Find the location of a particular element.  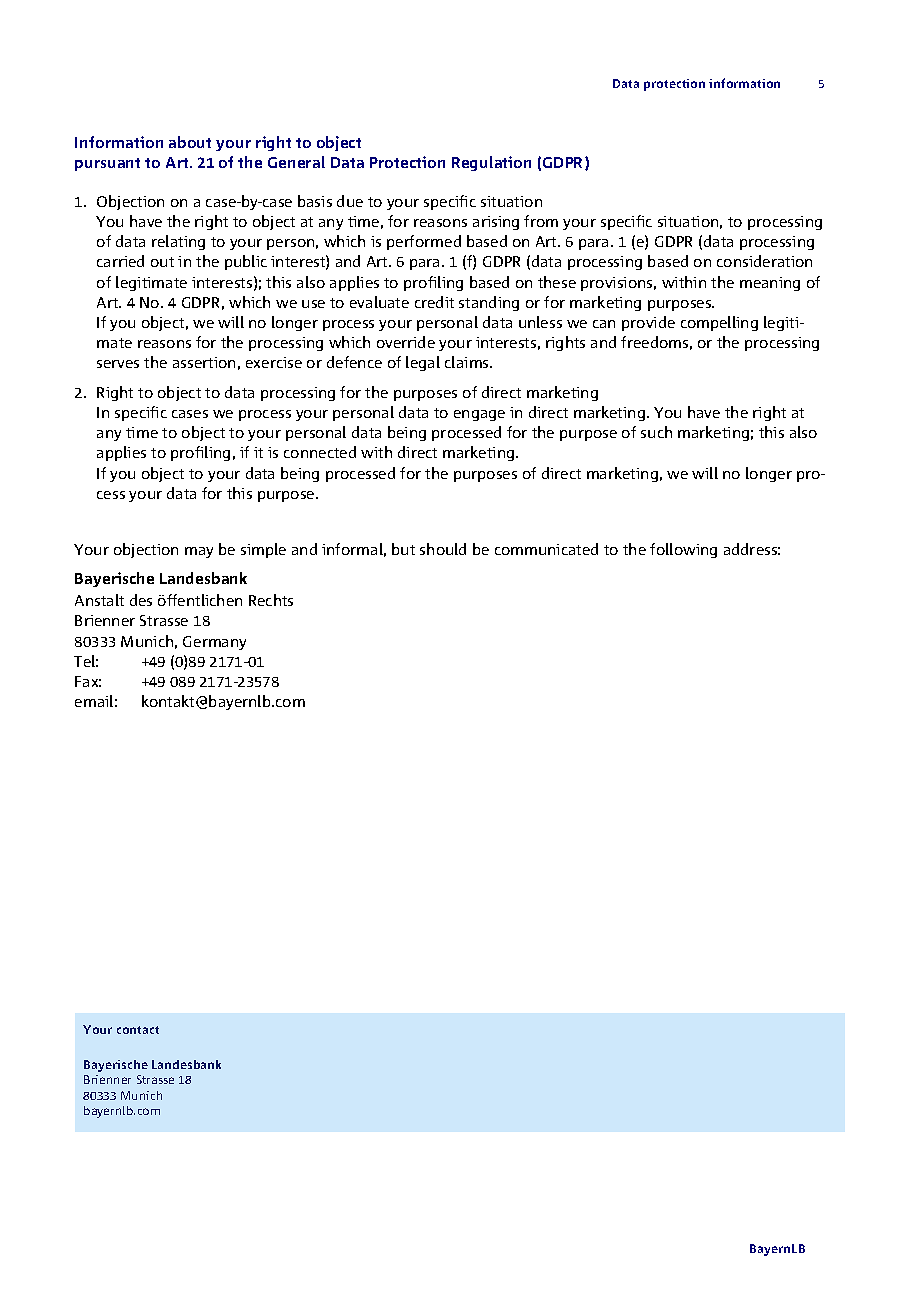

should is located at coordinates (443, 549).
